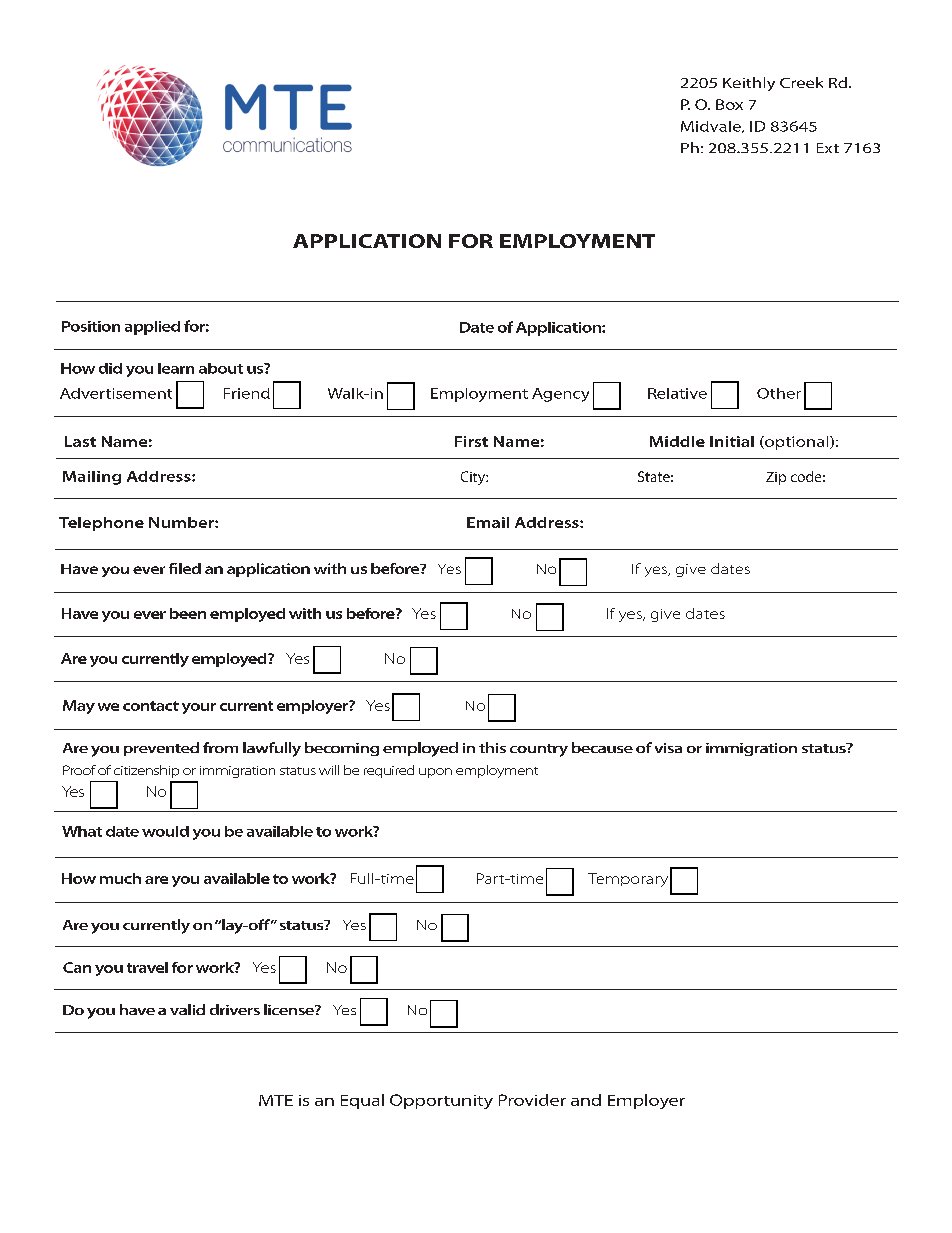 Image resolution: width=952 pixels, height=1233 pixels. I want to click on would, so click(165, 831).
